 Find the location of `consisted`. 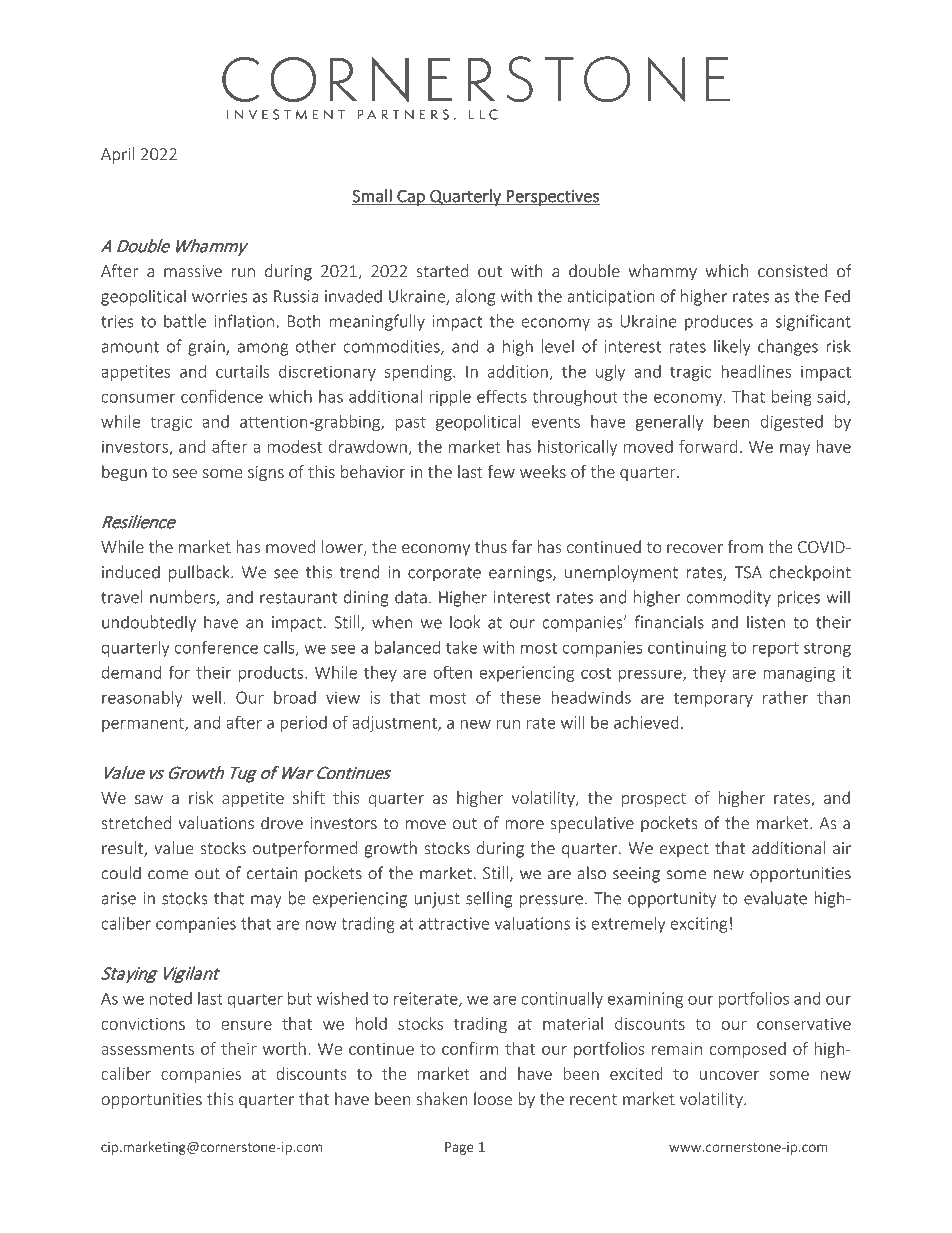

consisted is located at coordinates (792, 271).
